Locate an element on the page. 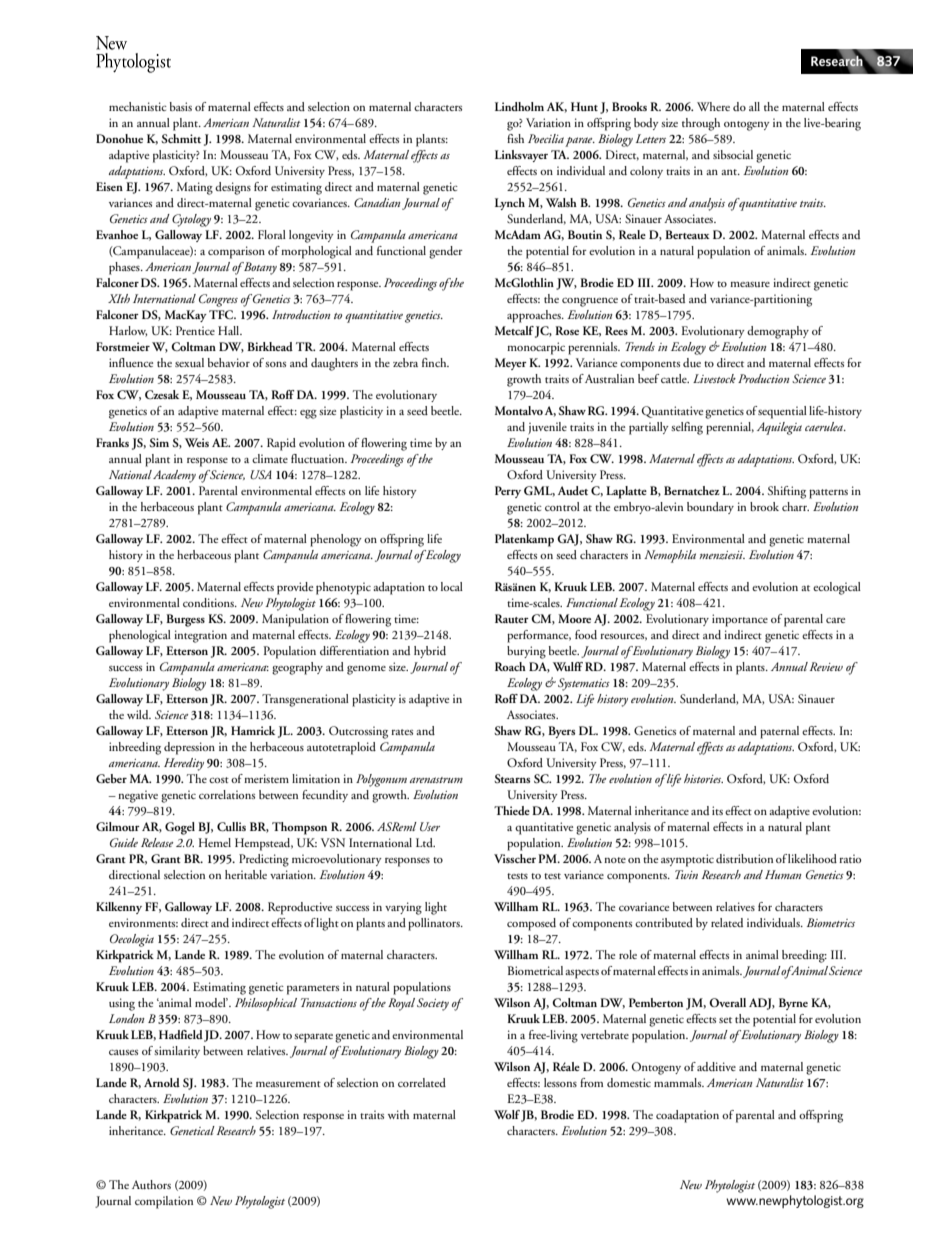  Schmitt is located at coordinates (181, 138).
